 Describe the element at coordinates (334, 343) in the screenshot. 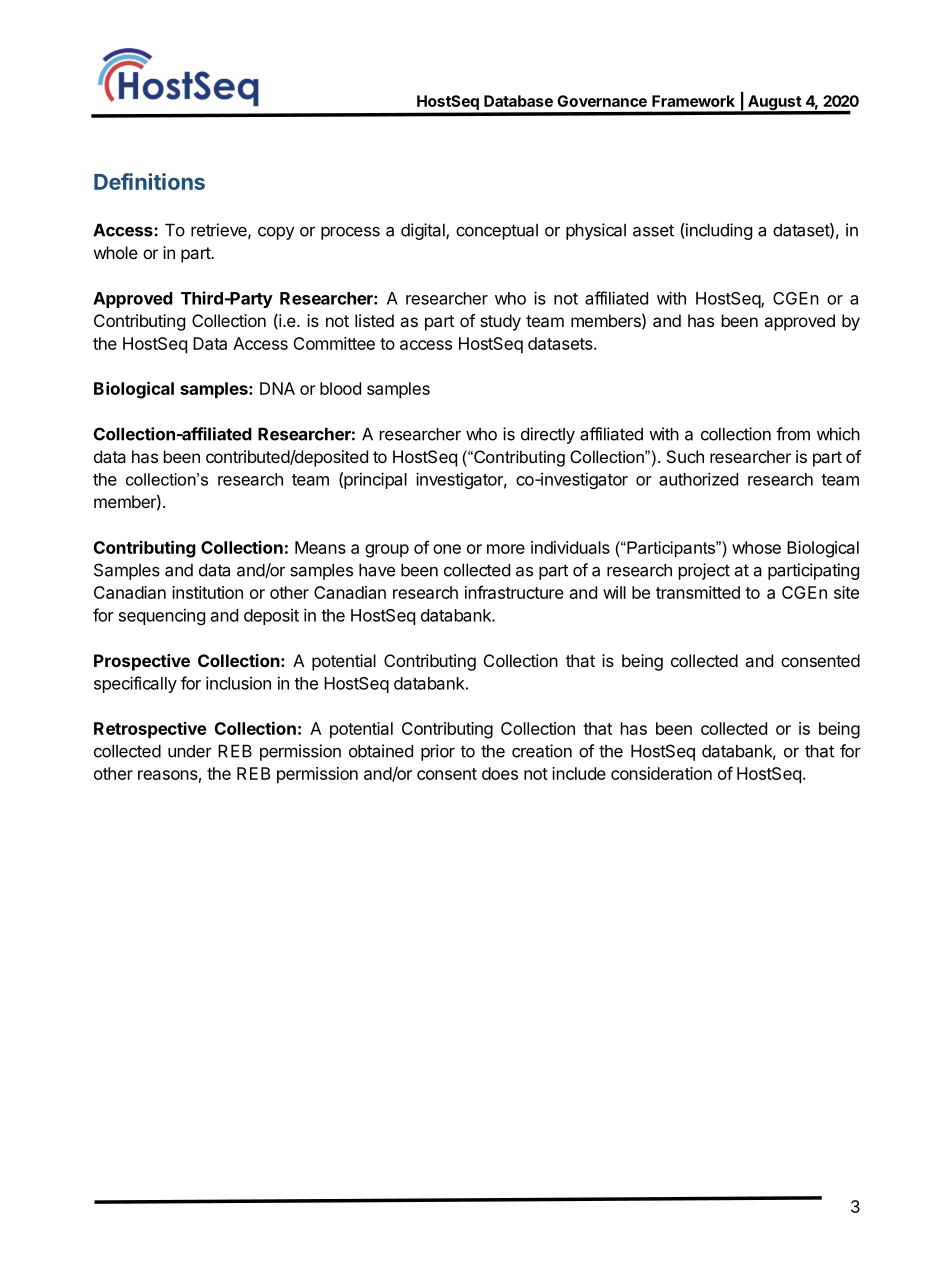

I see `Committee` at that location.
